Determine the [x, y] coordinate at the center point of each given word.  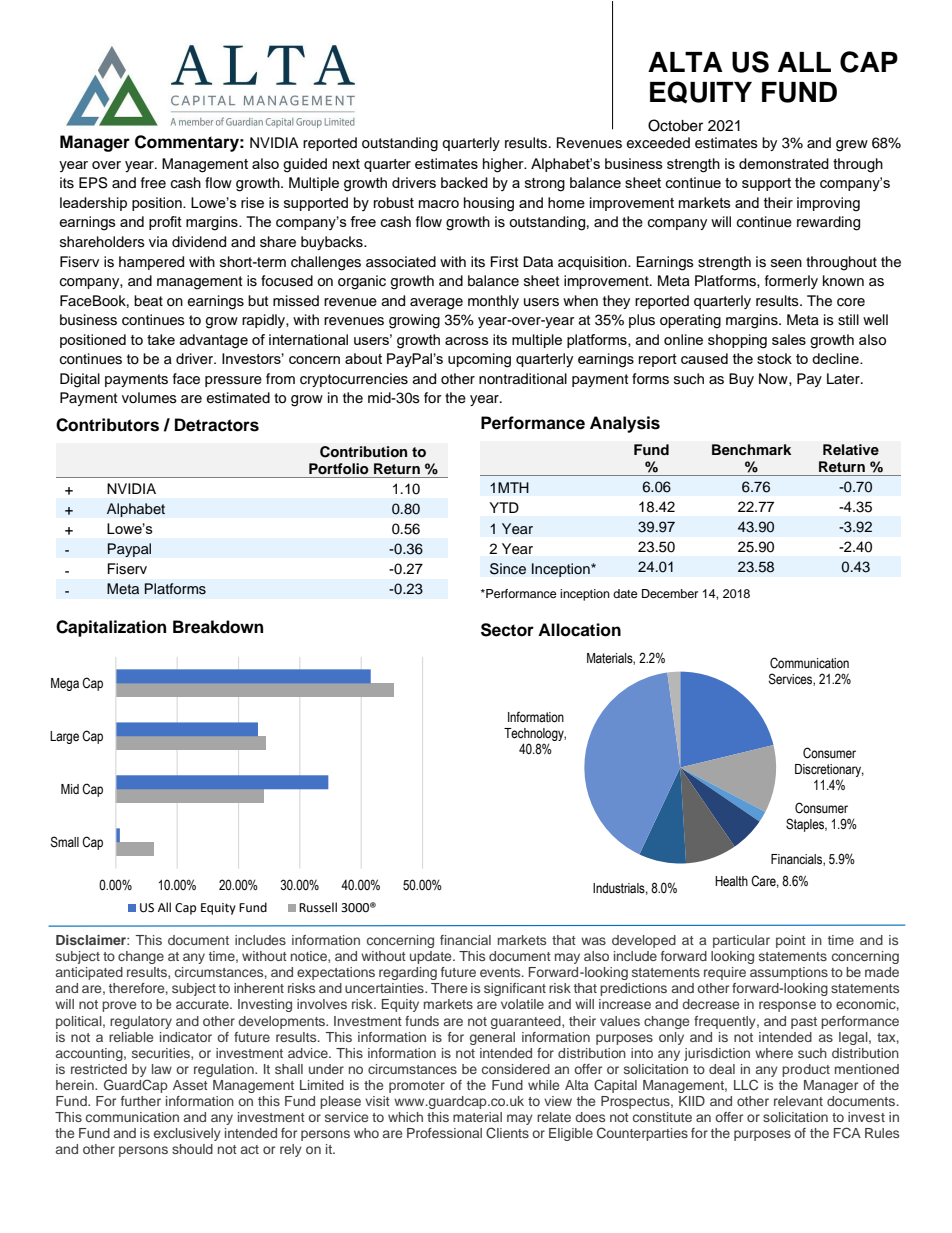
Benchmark [751, 449]
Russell [318, 907]
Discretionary [829, 770]
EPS [93, 183]
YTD [504, 507]
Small [65, 842]
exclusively [187, 1134]
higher [504, 165]
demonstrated [784, 163]
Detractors [217, 425]
